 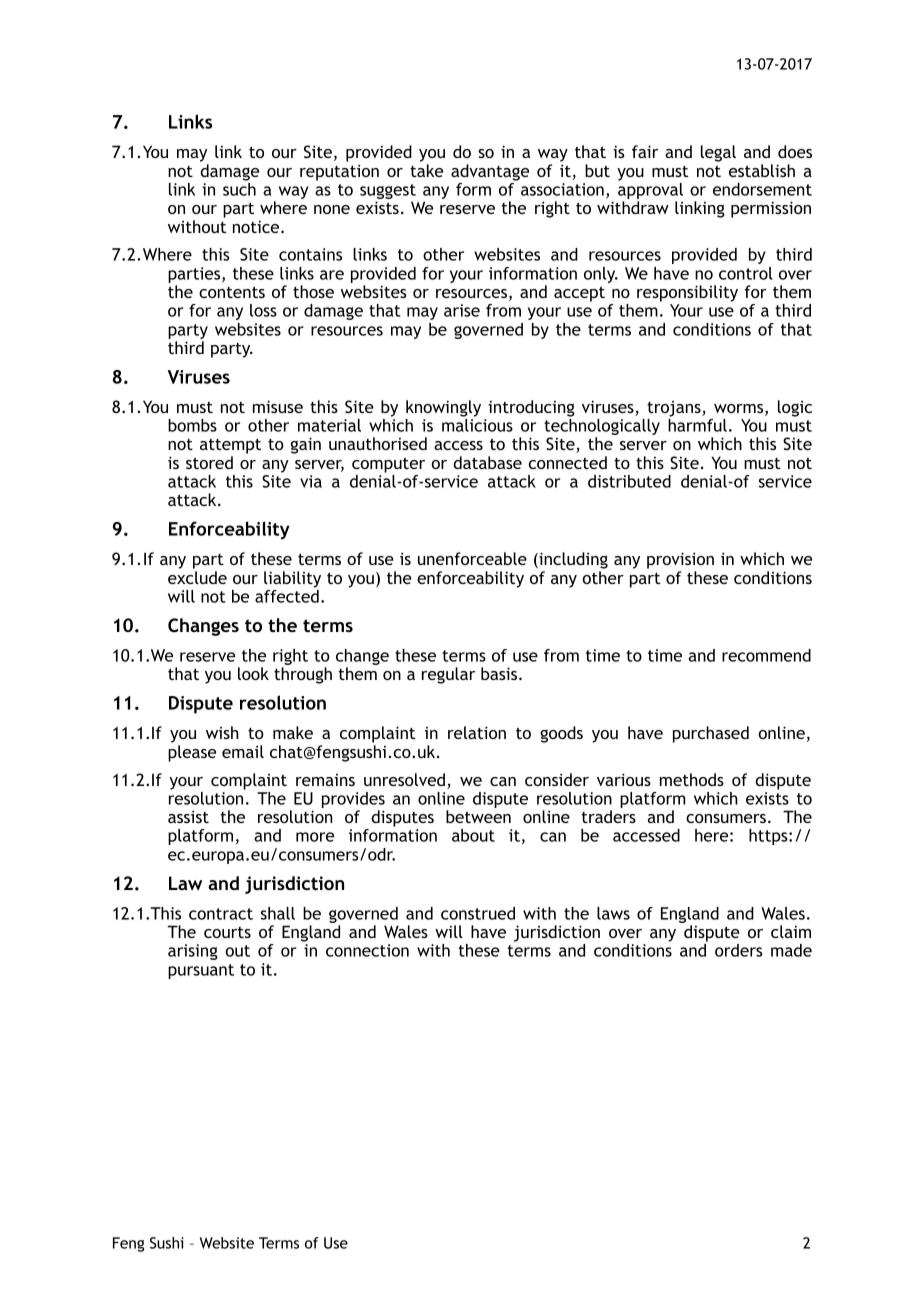 I want to click on construed, so click(x=478, y=913).
